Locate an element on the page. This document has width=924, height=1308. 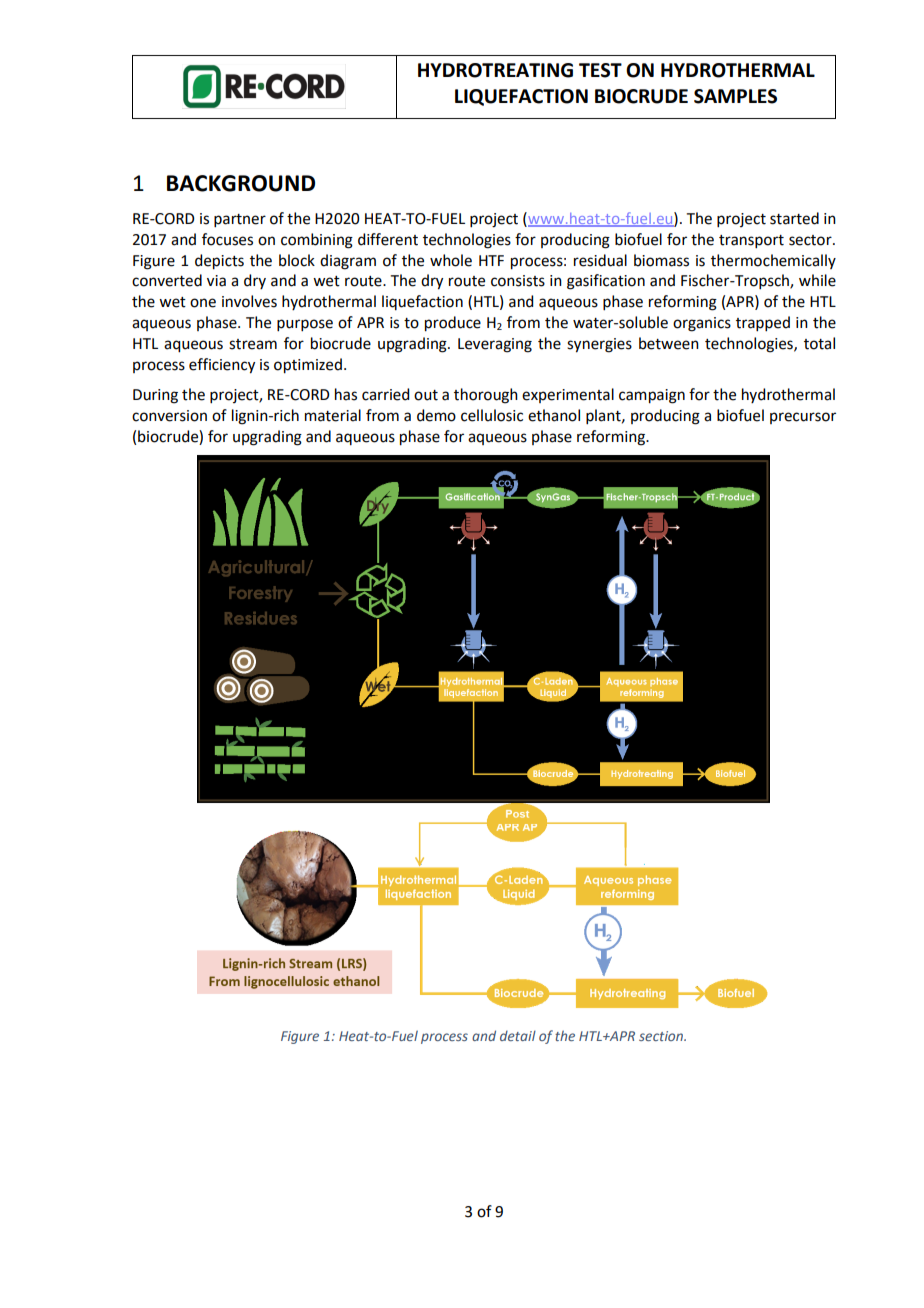
Leveraging is located at coordinates (495, 345).
